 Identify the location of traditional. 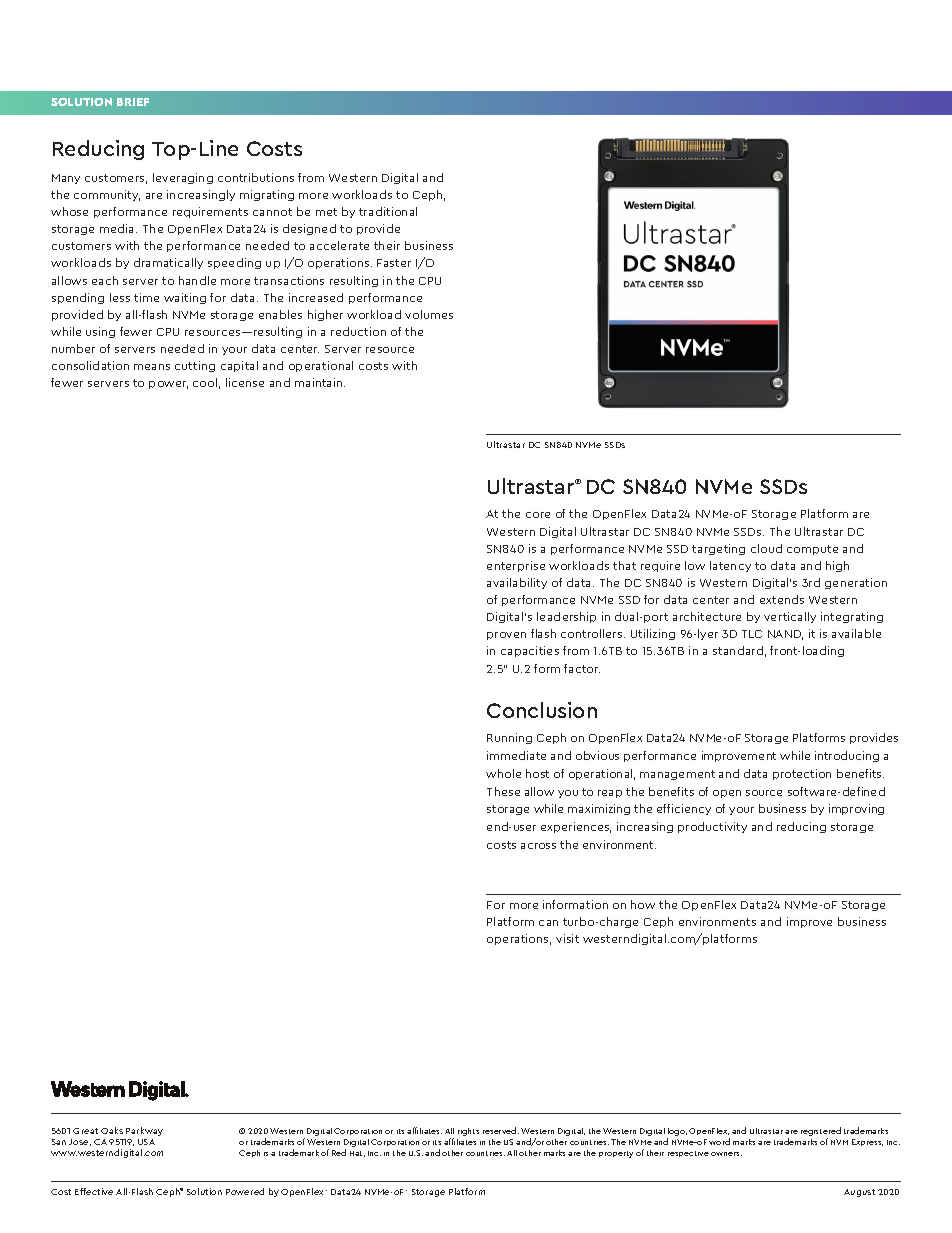
(388, 211).
